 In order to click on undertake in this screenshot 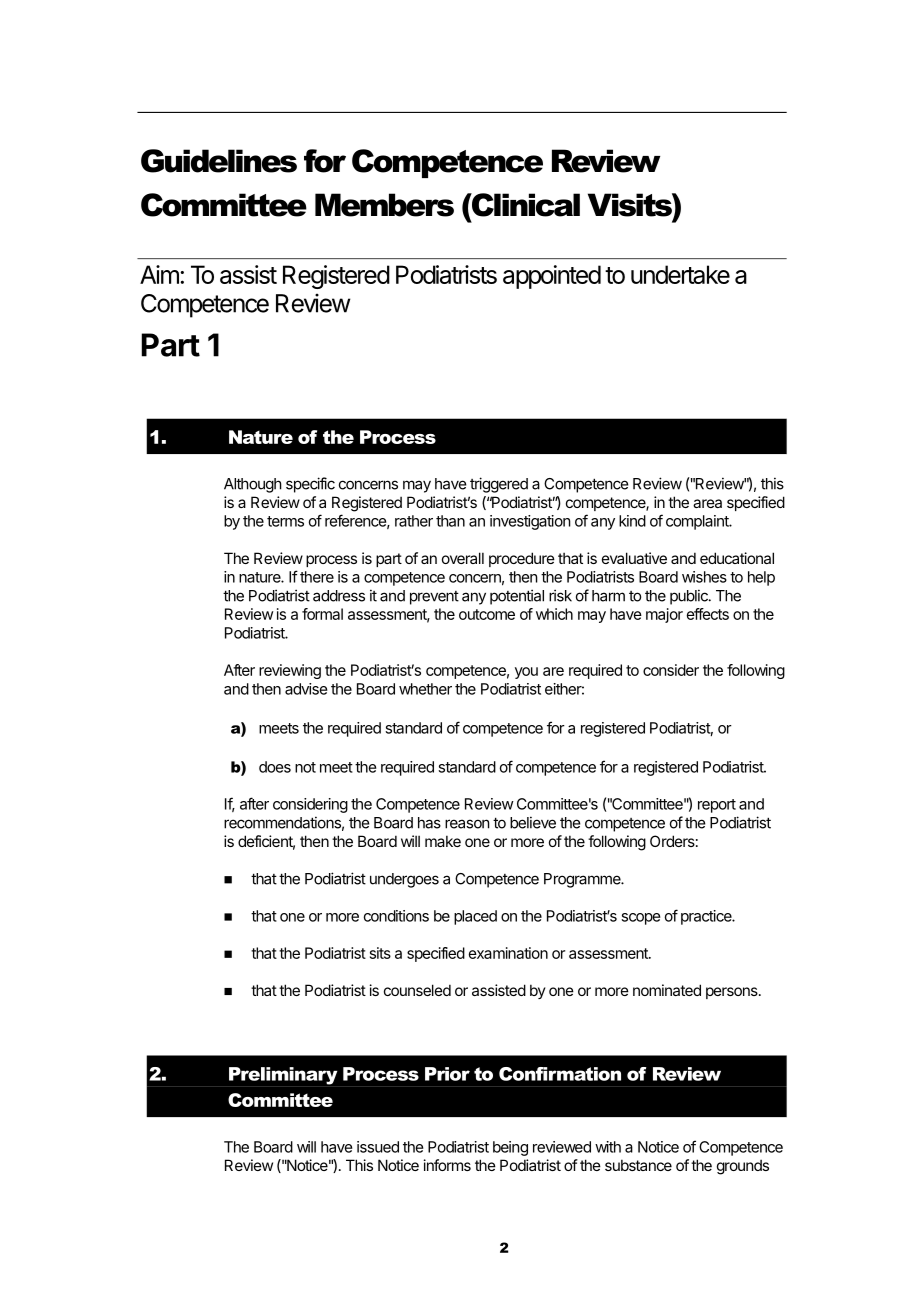, I will do `click(680, 274)`.
